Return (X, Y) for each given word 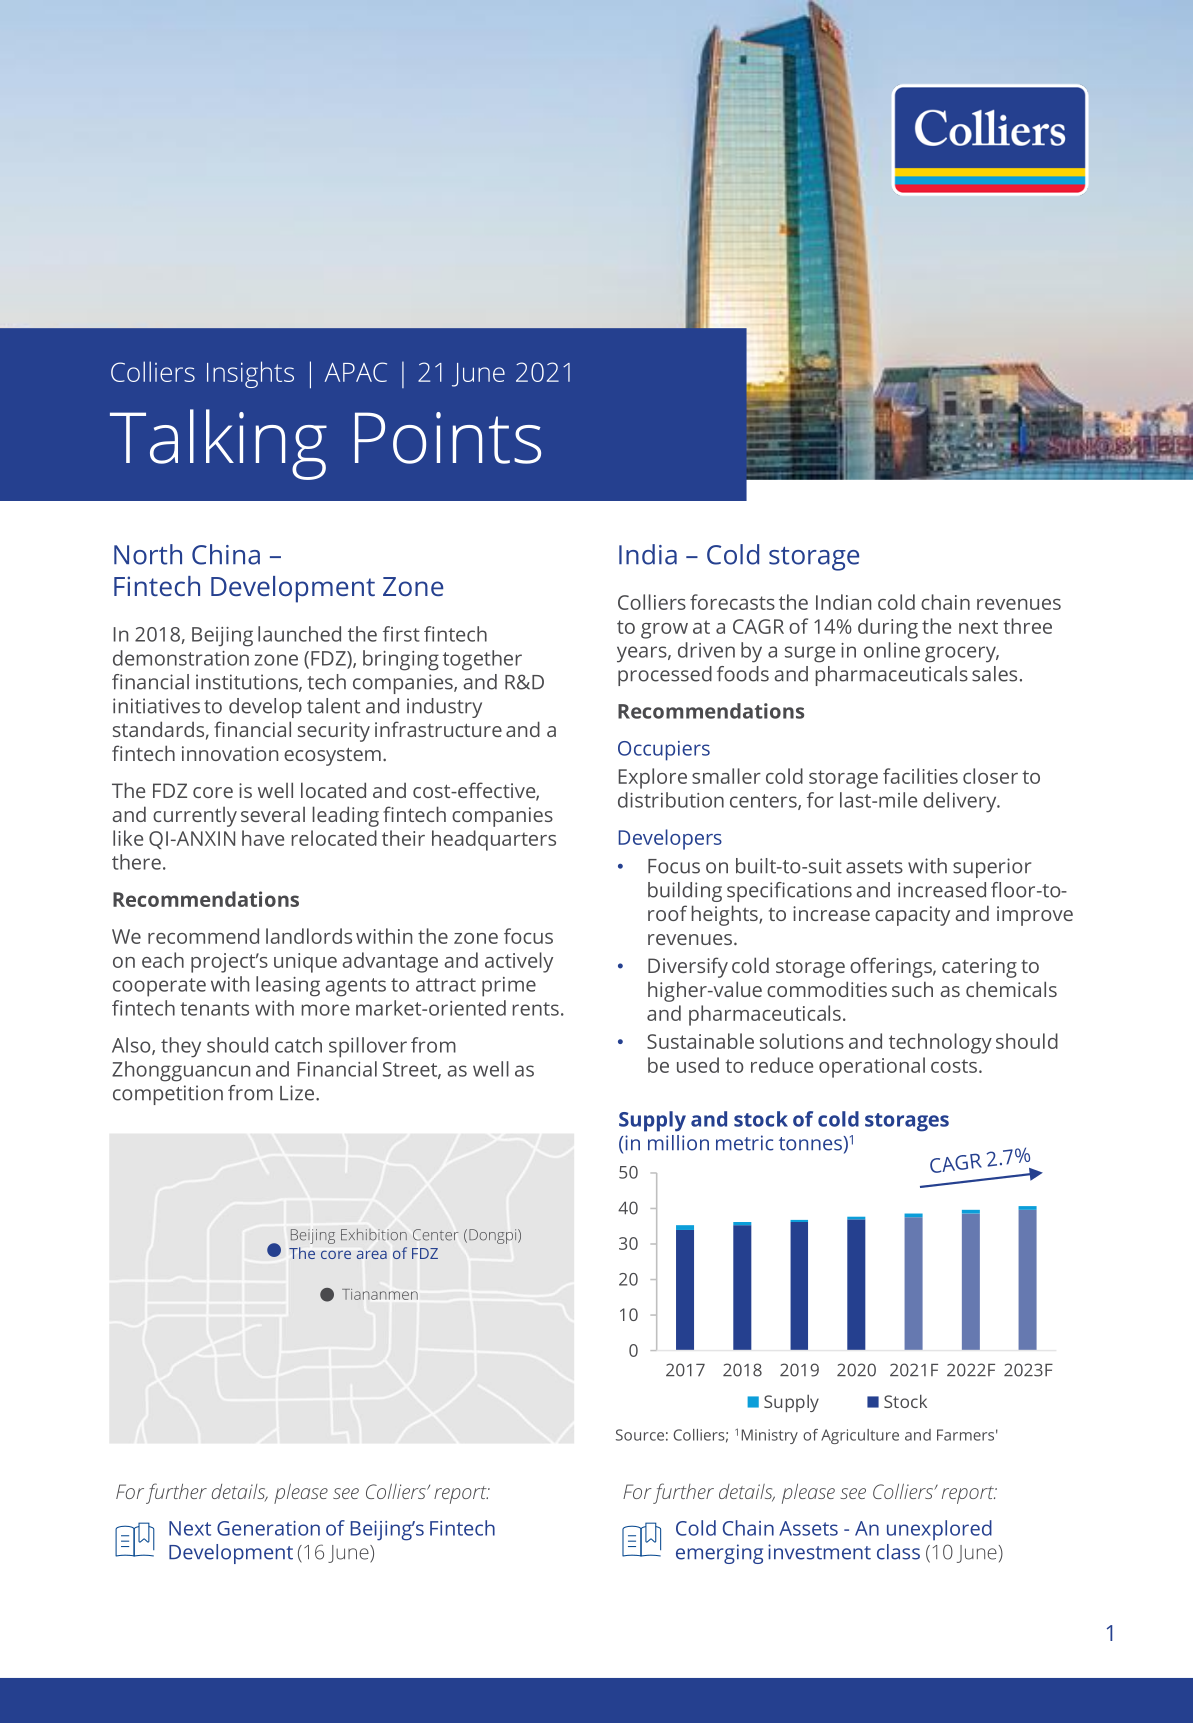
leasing (288, 986)
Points (448, 438)
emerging (719, 1554)
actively (519, 962)
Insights (250, 374)
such (912, 989)
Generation (268, 1528)
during (888, 628)
